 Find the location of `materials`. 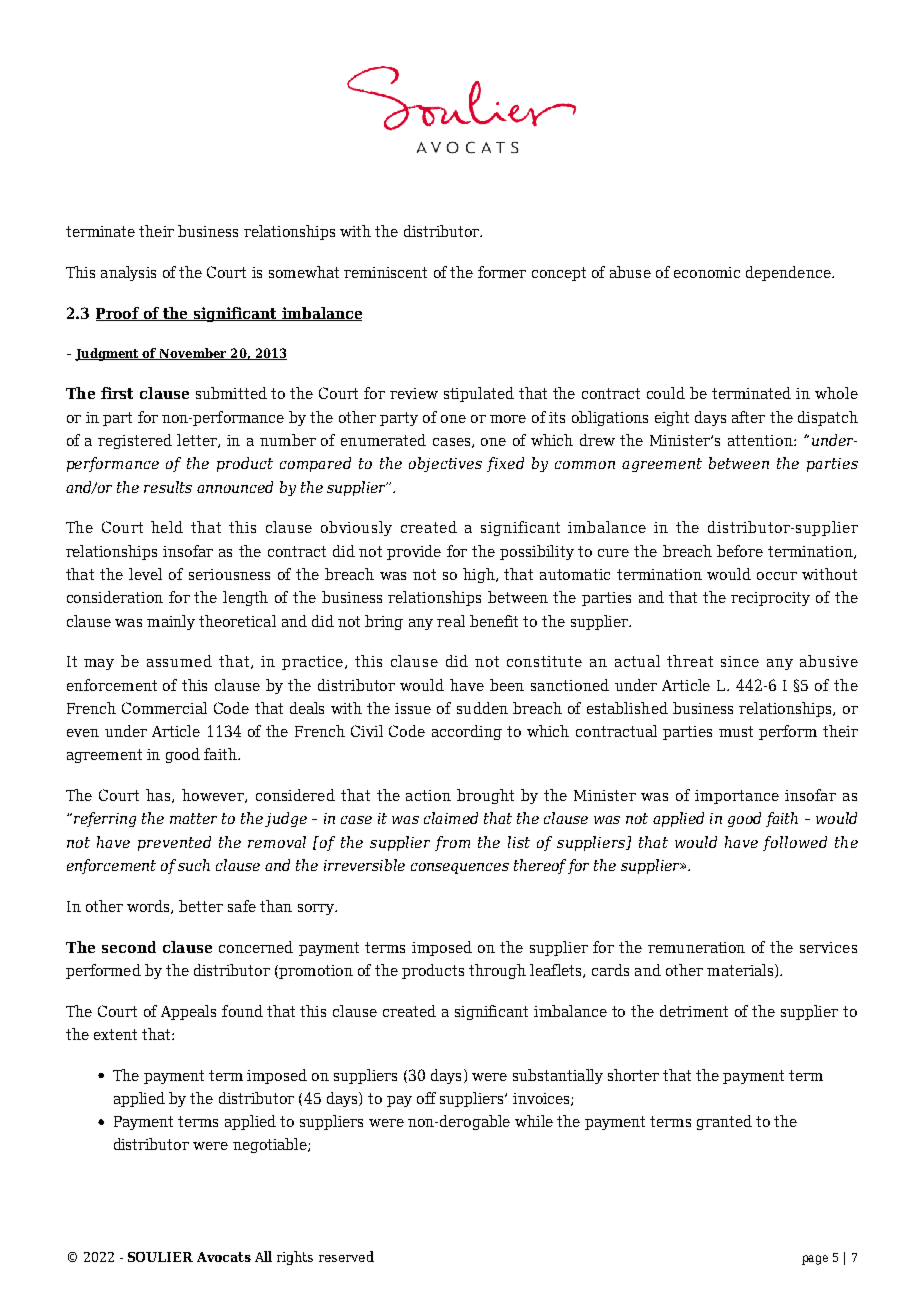

materials is located at coordinates (741, 971).
